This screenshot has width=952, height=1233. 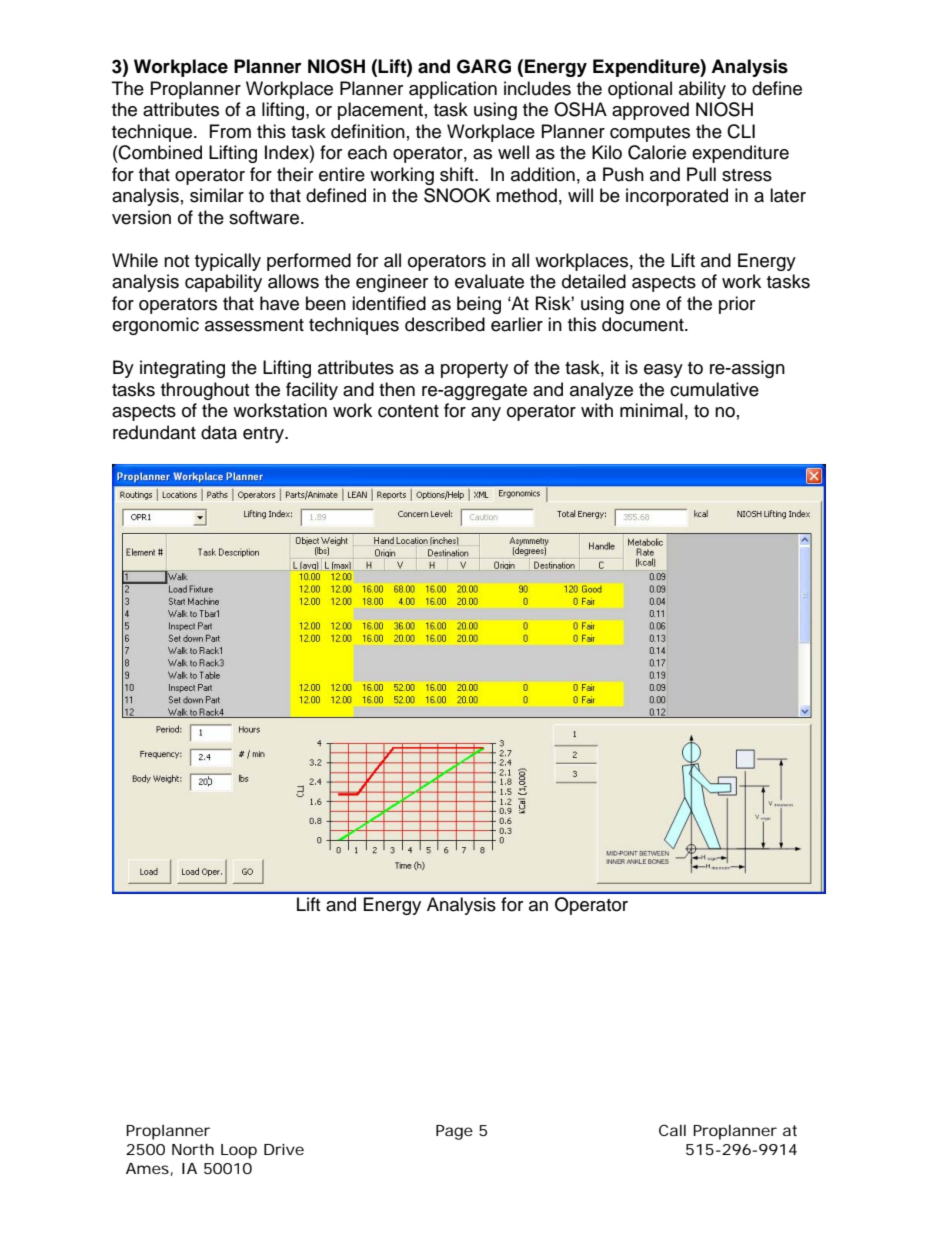 What do you see at coordinates (230, 131) in the screenshot?
I see `From` at bounding box center [230, 131].
